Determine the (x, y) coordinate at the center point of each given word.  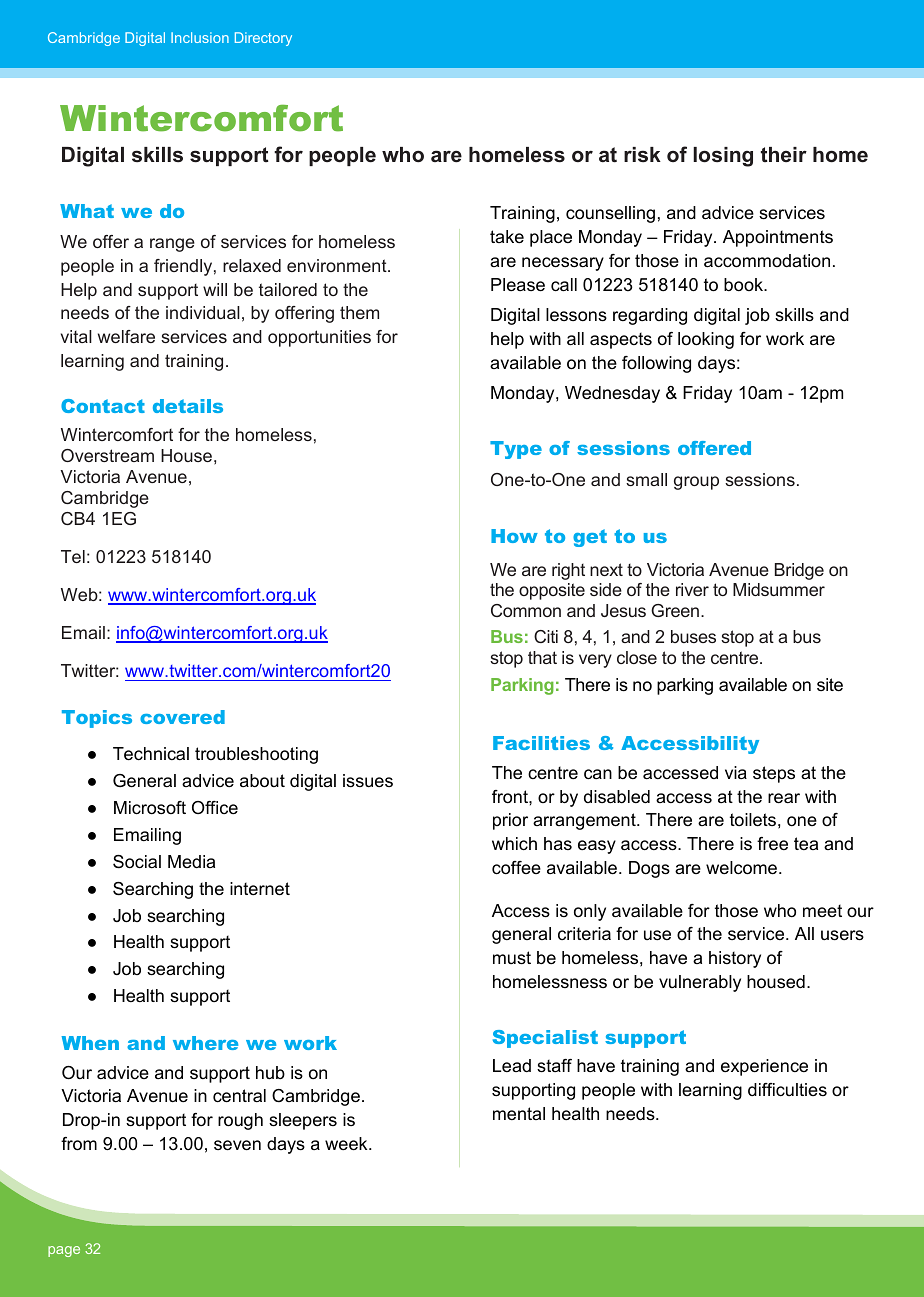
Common (526, 610)
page (64, 1251)
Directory (263, 39)
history (735, 959)
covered (182, 717)
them (359, 312)
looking (706, 340)
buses (693, 636)
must (512, 958)
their (784, 154)
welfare (126, 336)
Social (137, 862)
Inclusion (200, 37)
